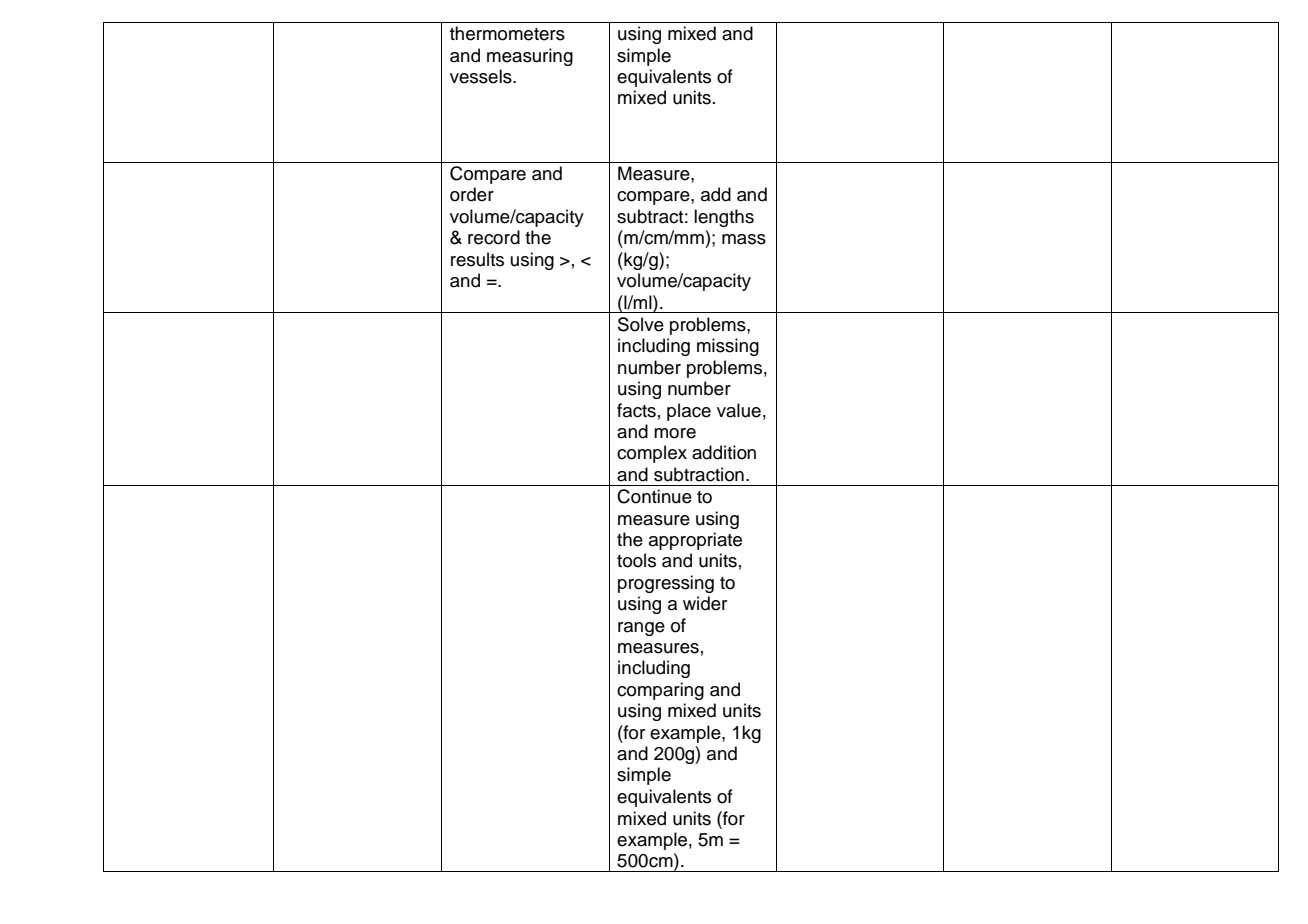  What do you see at coordinates (477, 259) in the image?
I see `results` at bounding box center [477, 259].
